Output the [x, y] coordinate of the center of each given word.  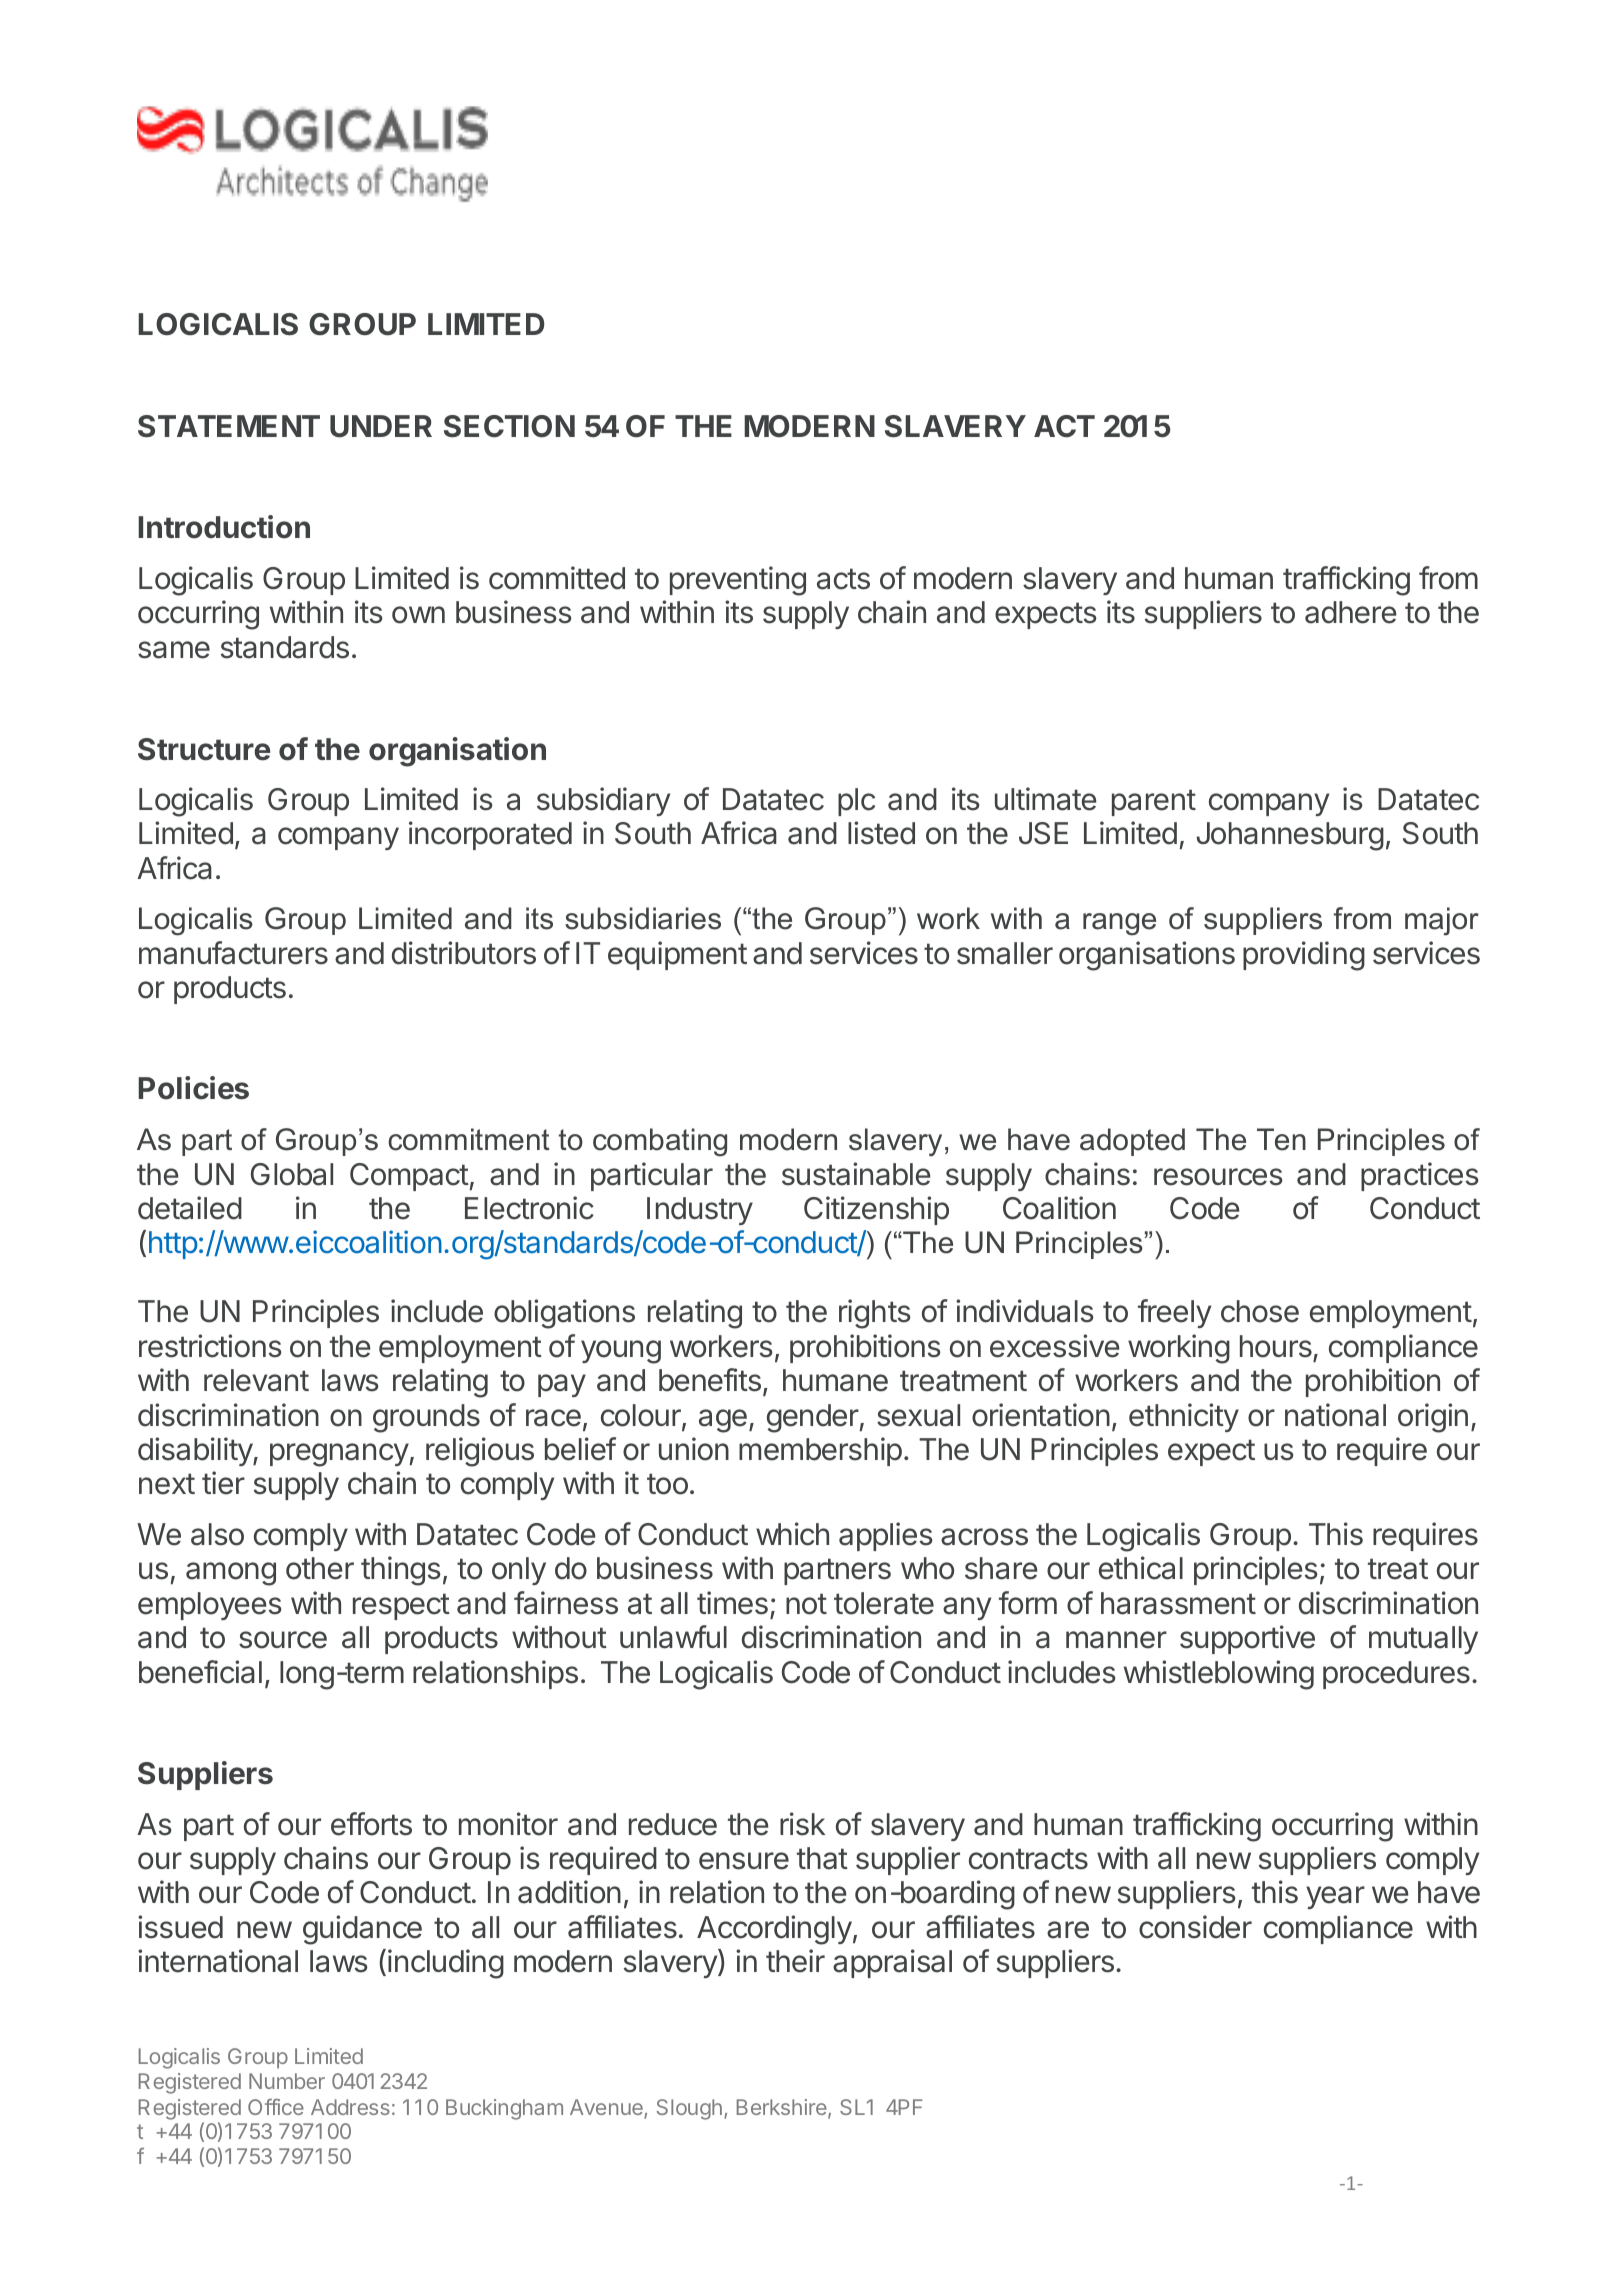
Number [287, 2081]
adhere [1351, 612]
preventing [738, 581]
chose [1260, 1311]
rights [875, 1314]
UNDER [381, 426]
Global [292, 1174]
